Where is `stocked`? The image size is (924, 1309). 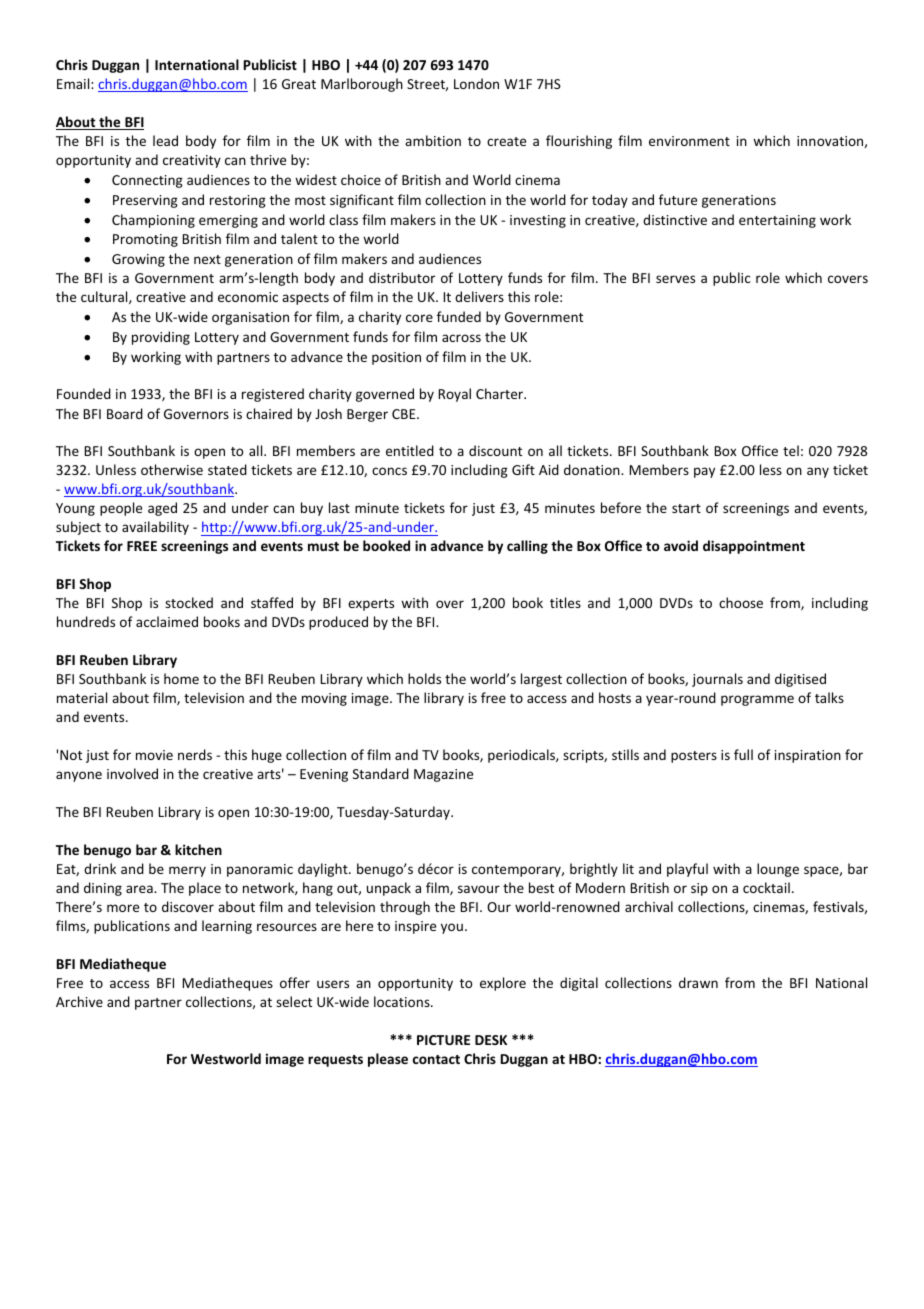 stocked is located at coordinates (189, 602).
